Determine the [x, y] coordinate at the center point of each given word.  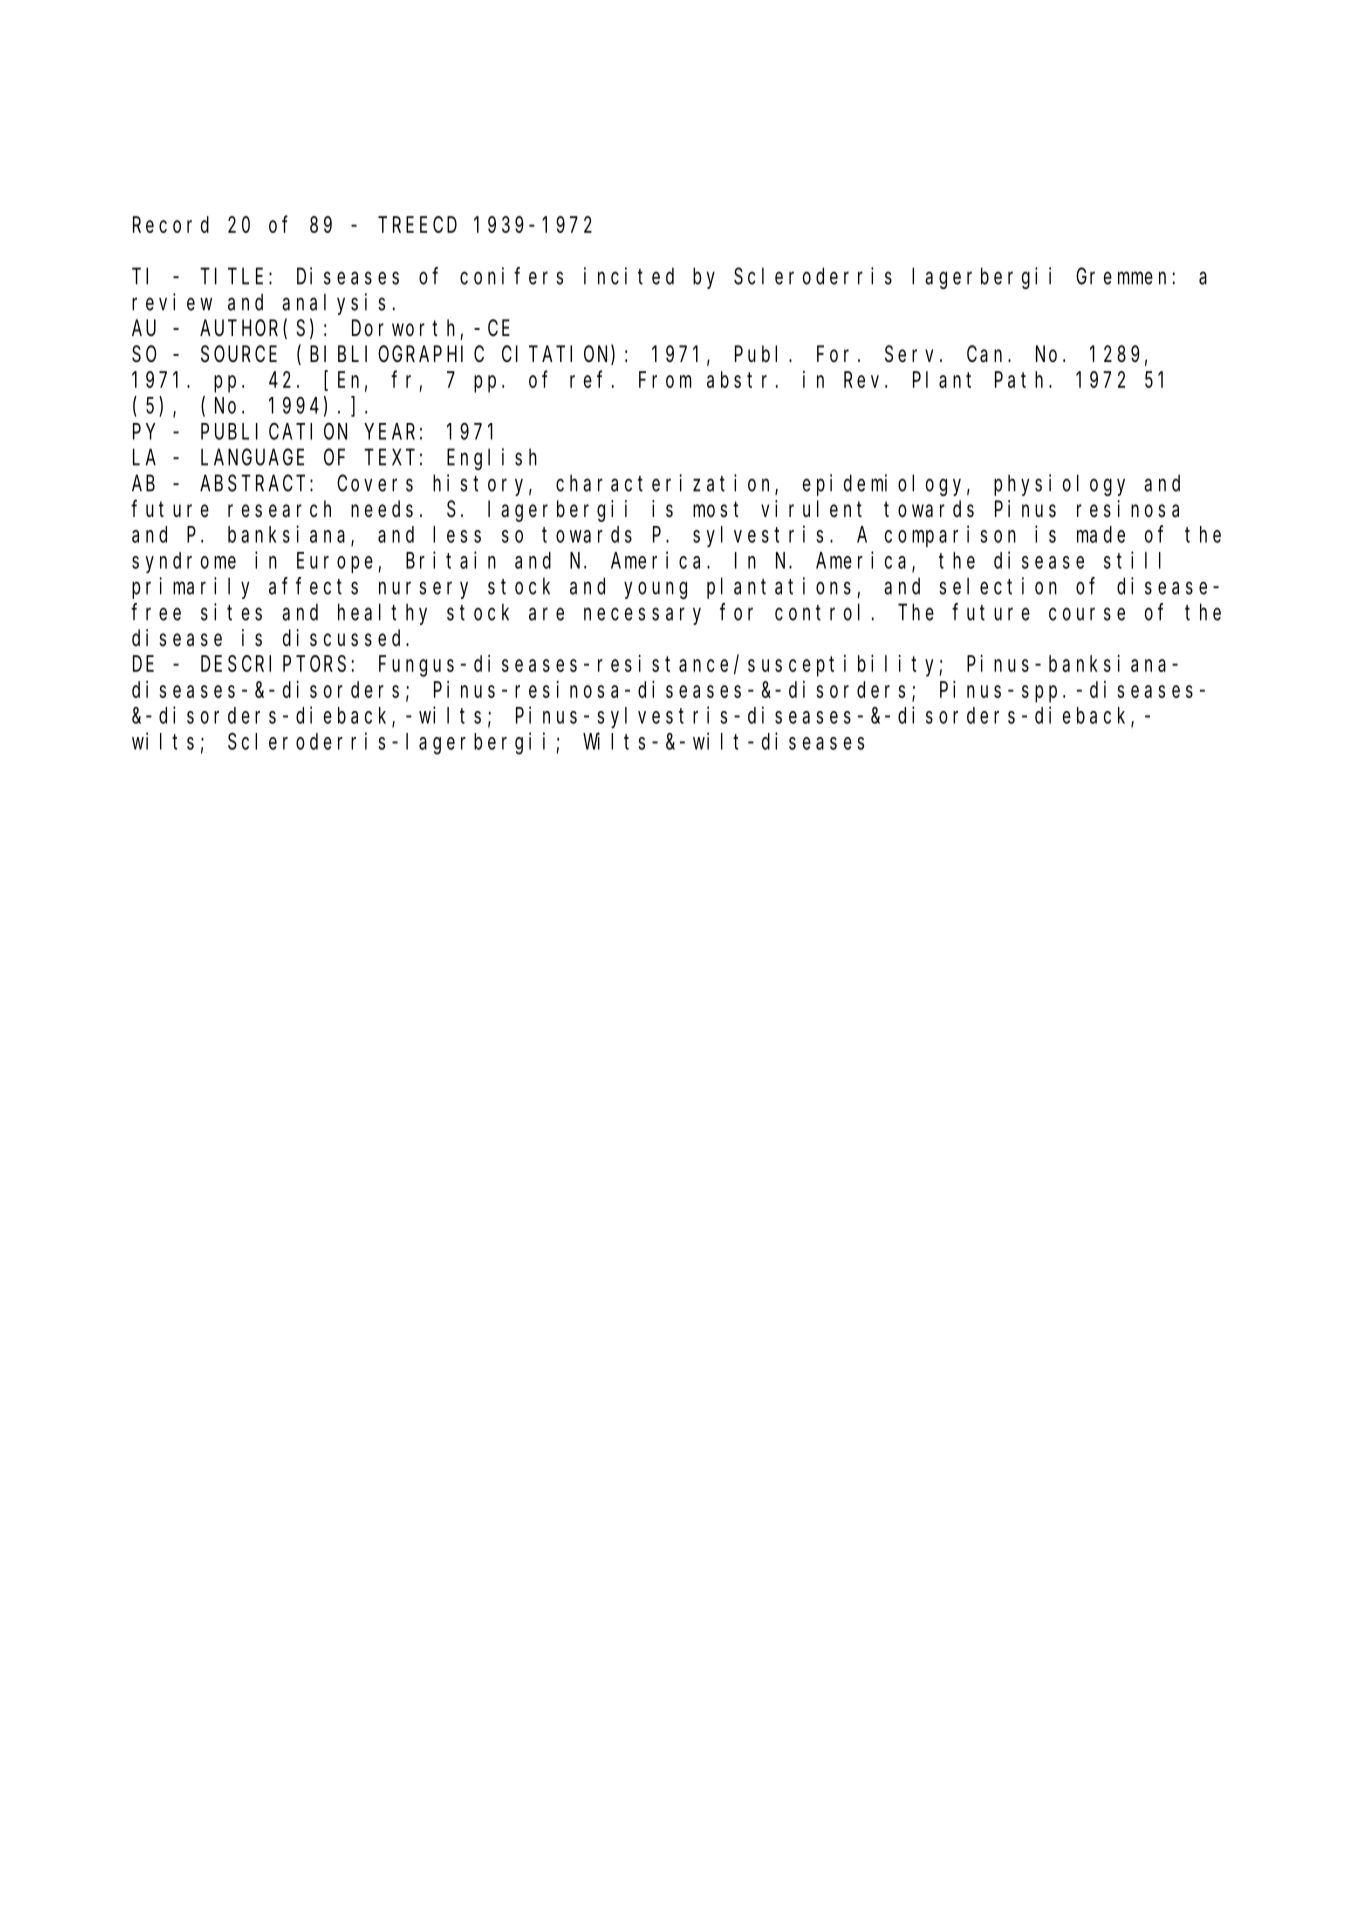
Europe [335, 563]
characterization [666, 484]
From [665, 380]
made [1101, 534]
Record [171, 224]
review [172, 302]
